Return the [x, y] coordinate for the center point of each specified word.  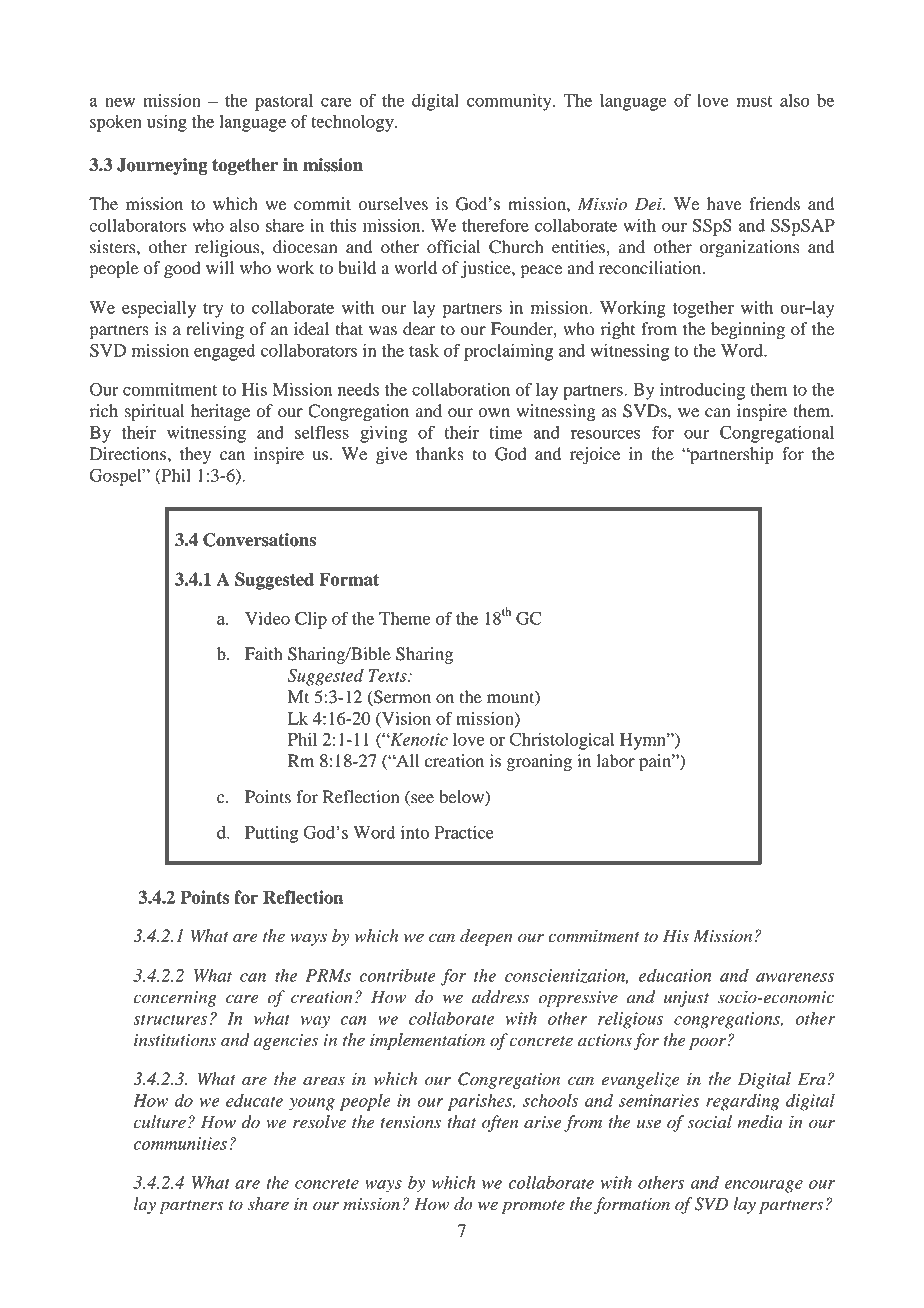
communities [180, 1143]
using [167, 123]
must [755, 101]
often [500, 1123]
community [510, 102]
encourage [764, 1186]
